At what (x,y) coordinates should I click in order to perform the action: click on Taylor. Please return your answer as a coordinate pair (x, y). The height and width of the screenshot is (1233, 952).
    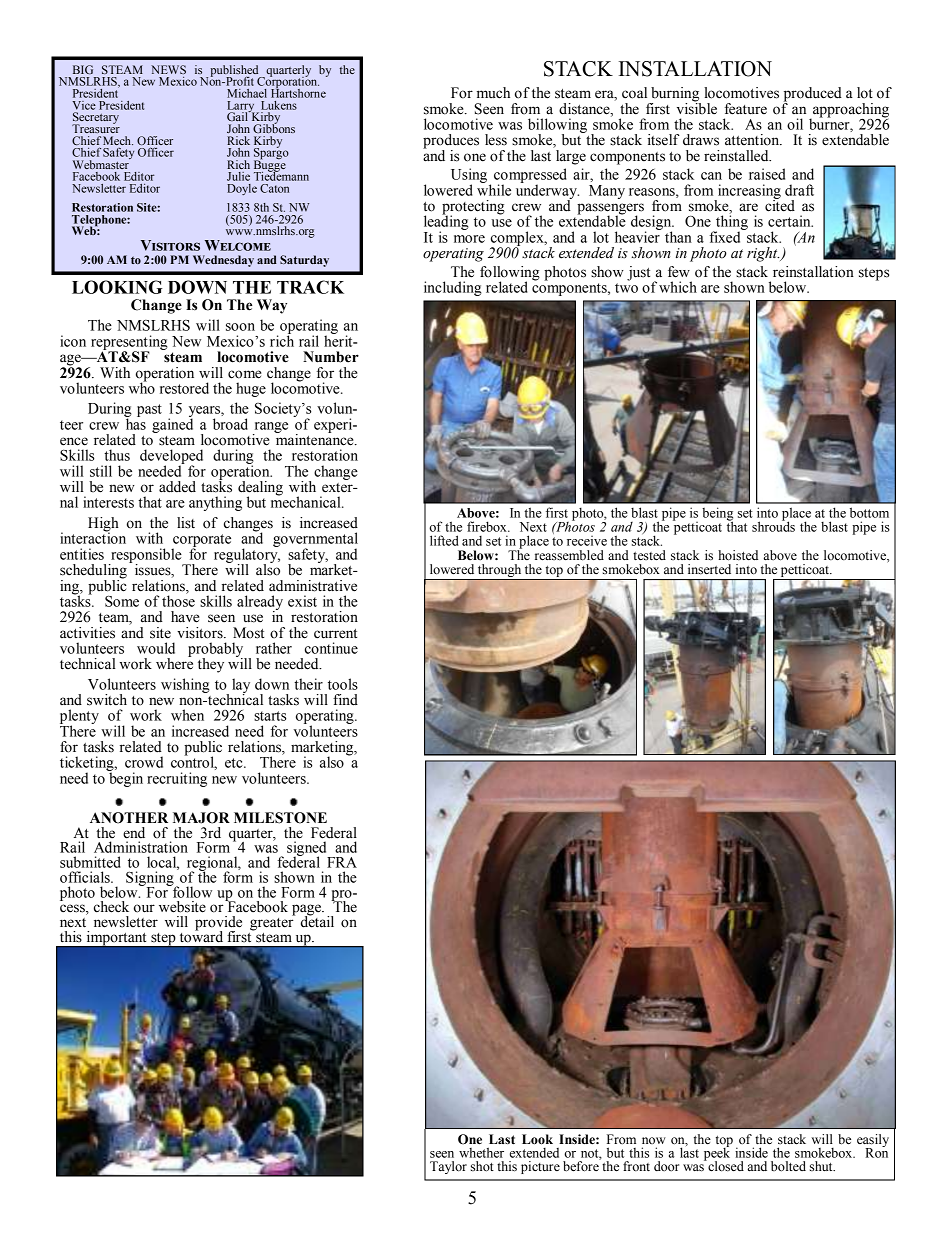
    Looking at the image, I should click on (448, 1167).
